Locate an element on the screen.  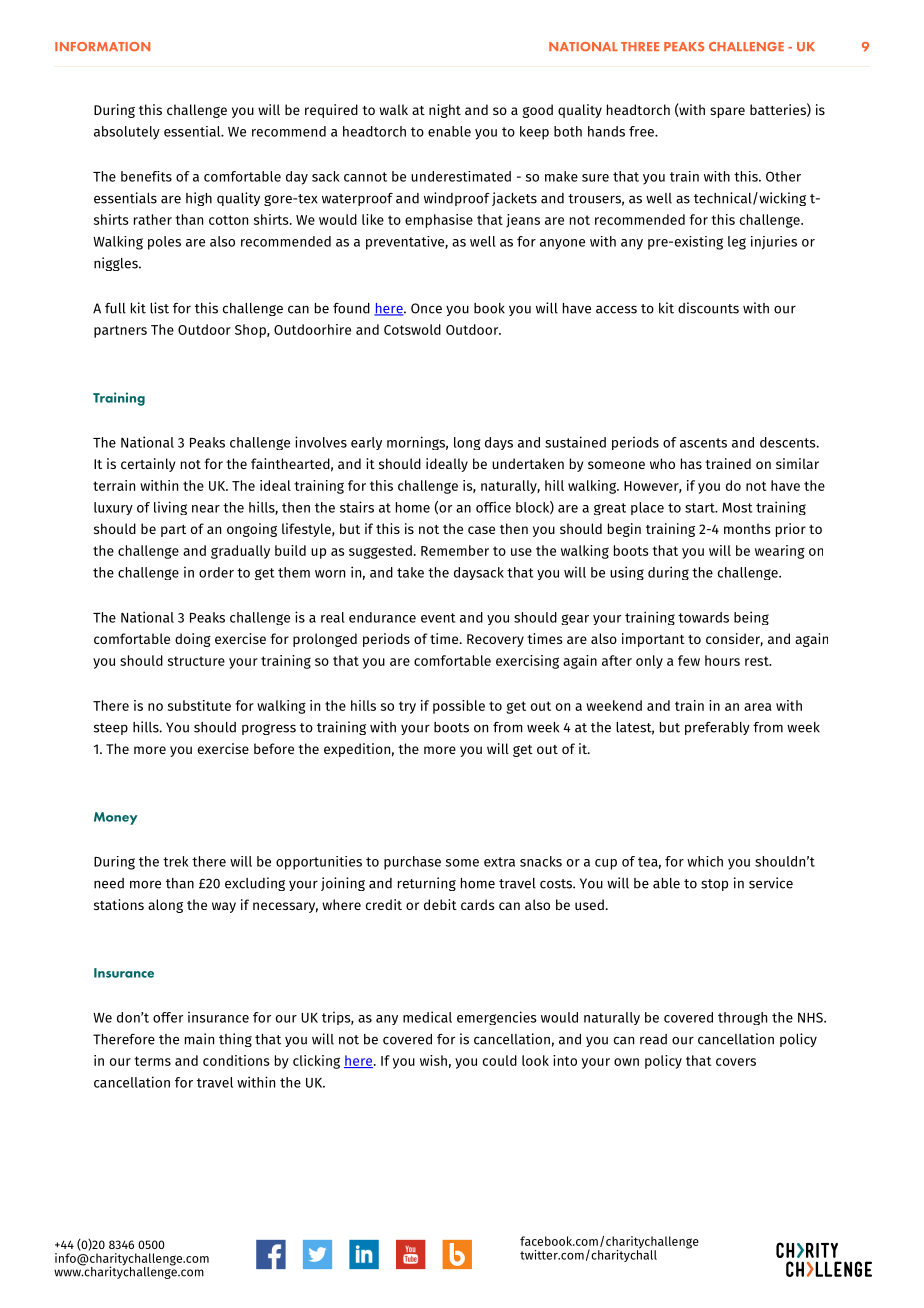
main is located at coordinates (199, 1039).
